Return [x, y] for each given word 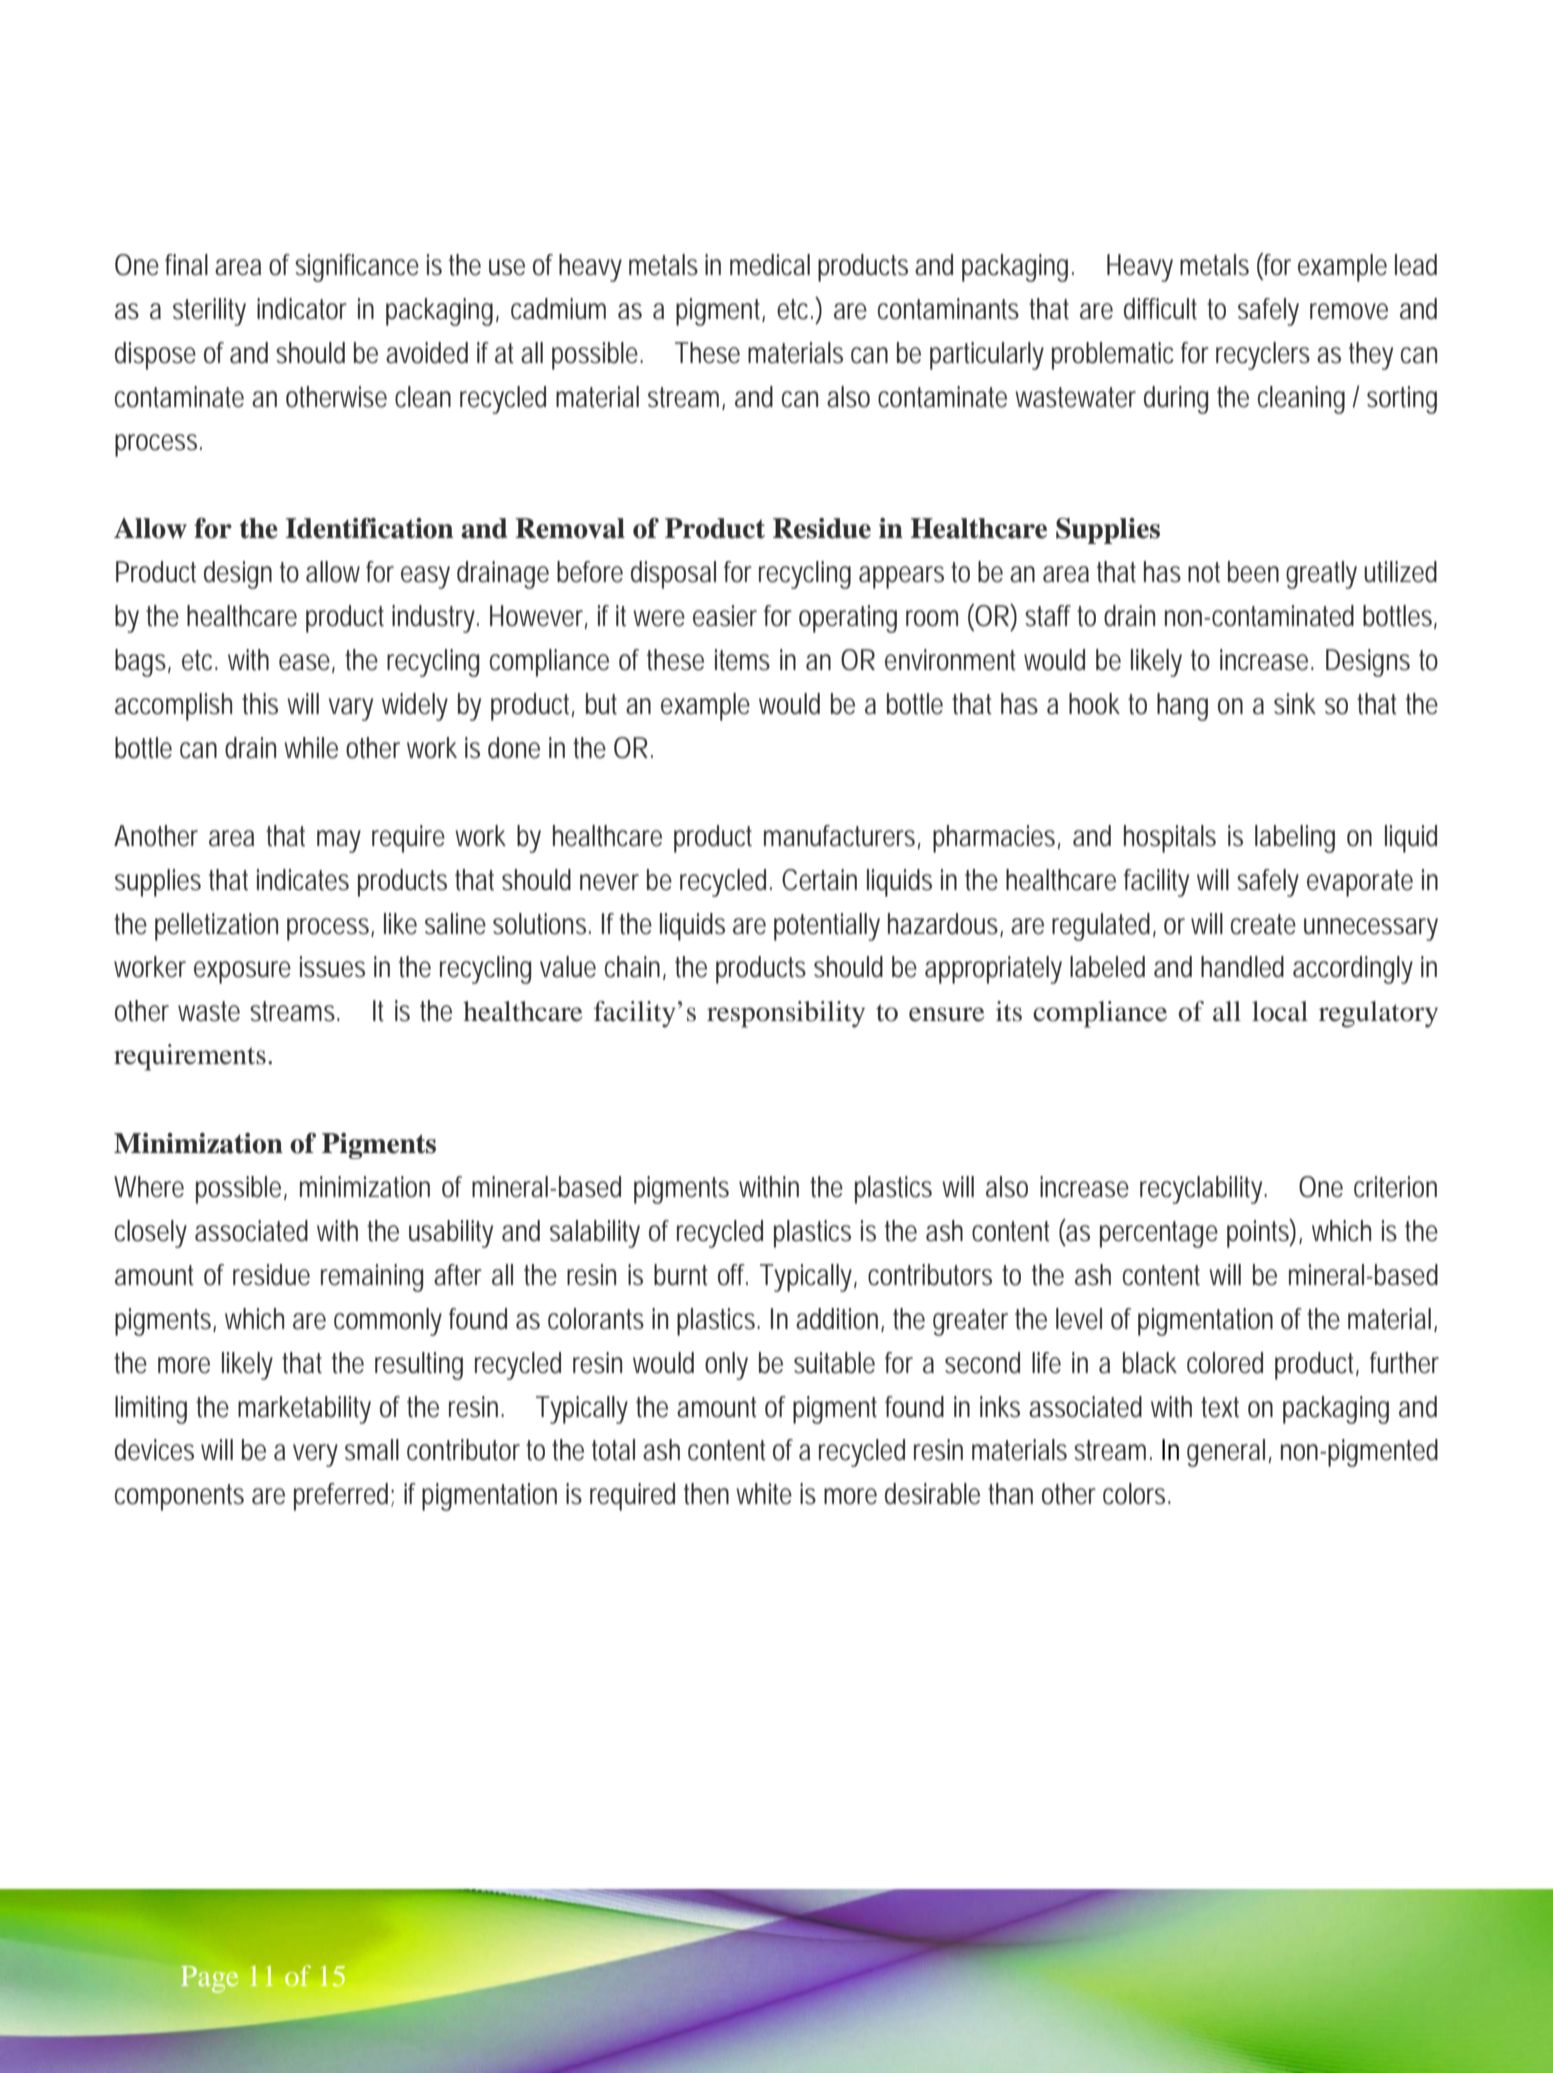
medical [770, 265]
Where [149, 1187]
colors [1137, 1494]
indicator [302, 309]
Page [209, 1979]
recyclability [1203, 1190]
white [764, 1494]
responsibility [786, 1014]
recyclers [1263, 356]
